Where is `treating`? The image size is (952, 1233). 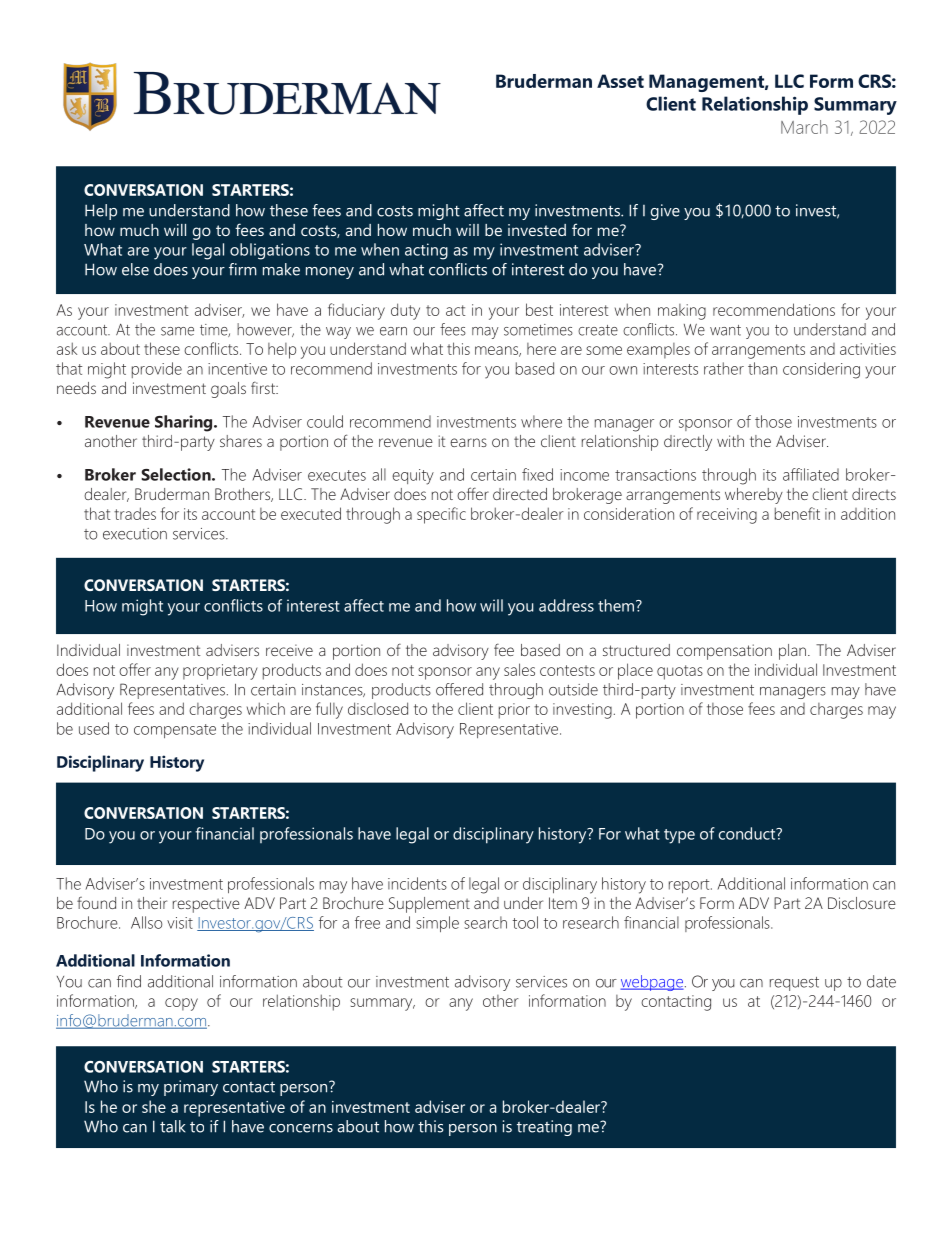 treating is located at coordinates (544, 1128).
